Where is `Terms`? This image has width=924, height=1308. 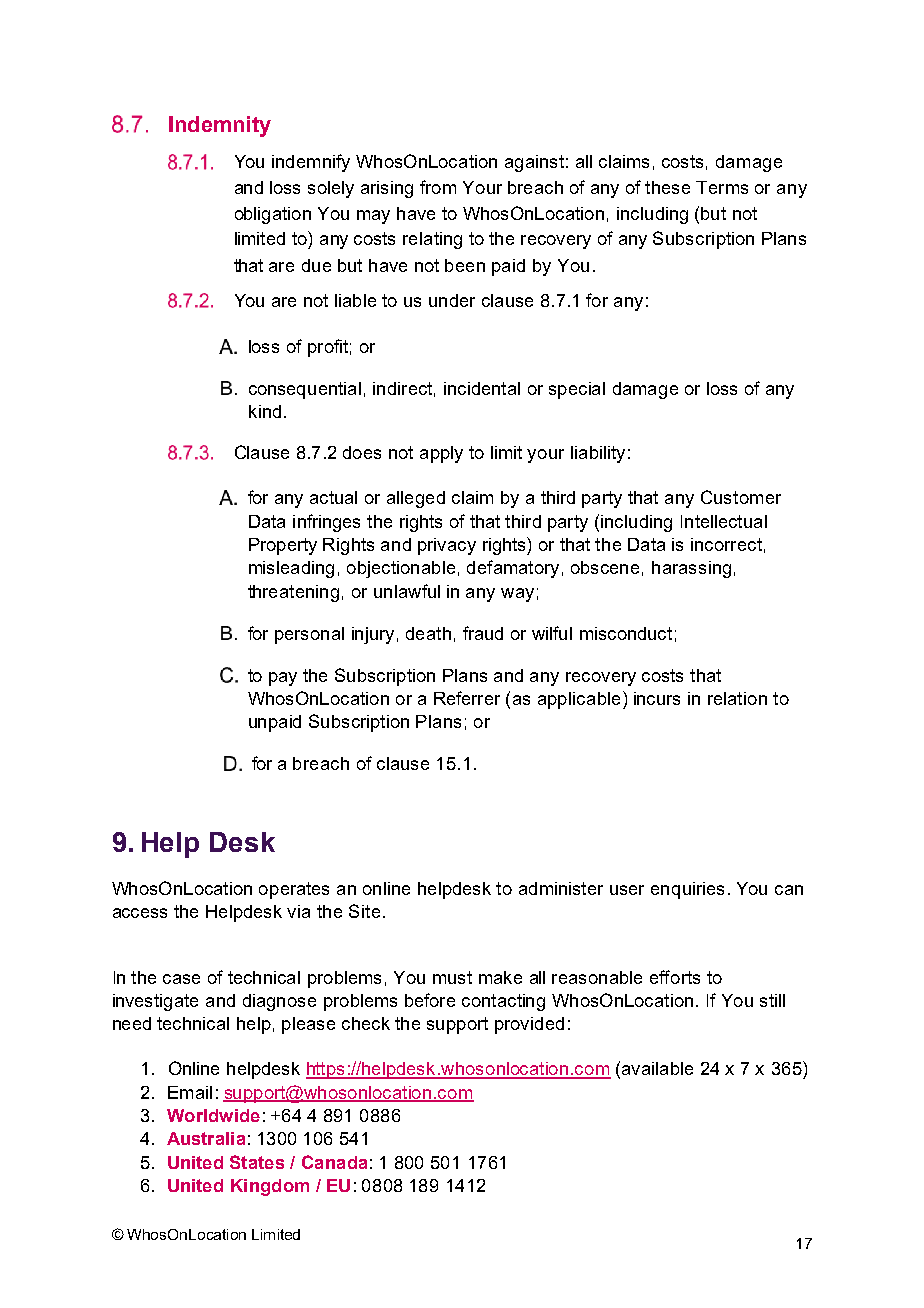
Terms is located at coordinates (722, 187).
